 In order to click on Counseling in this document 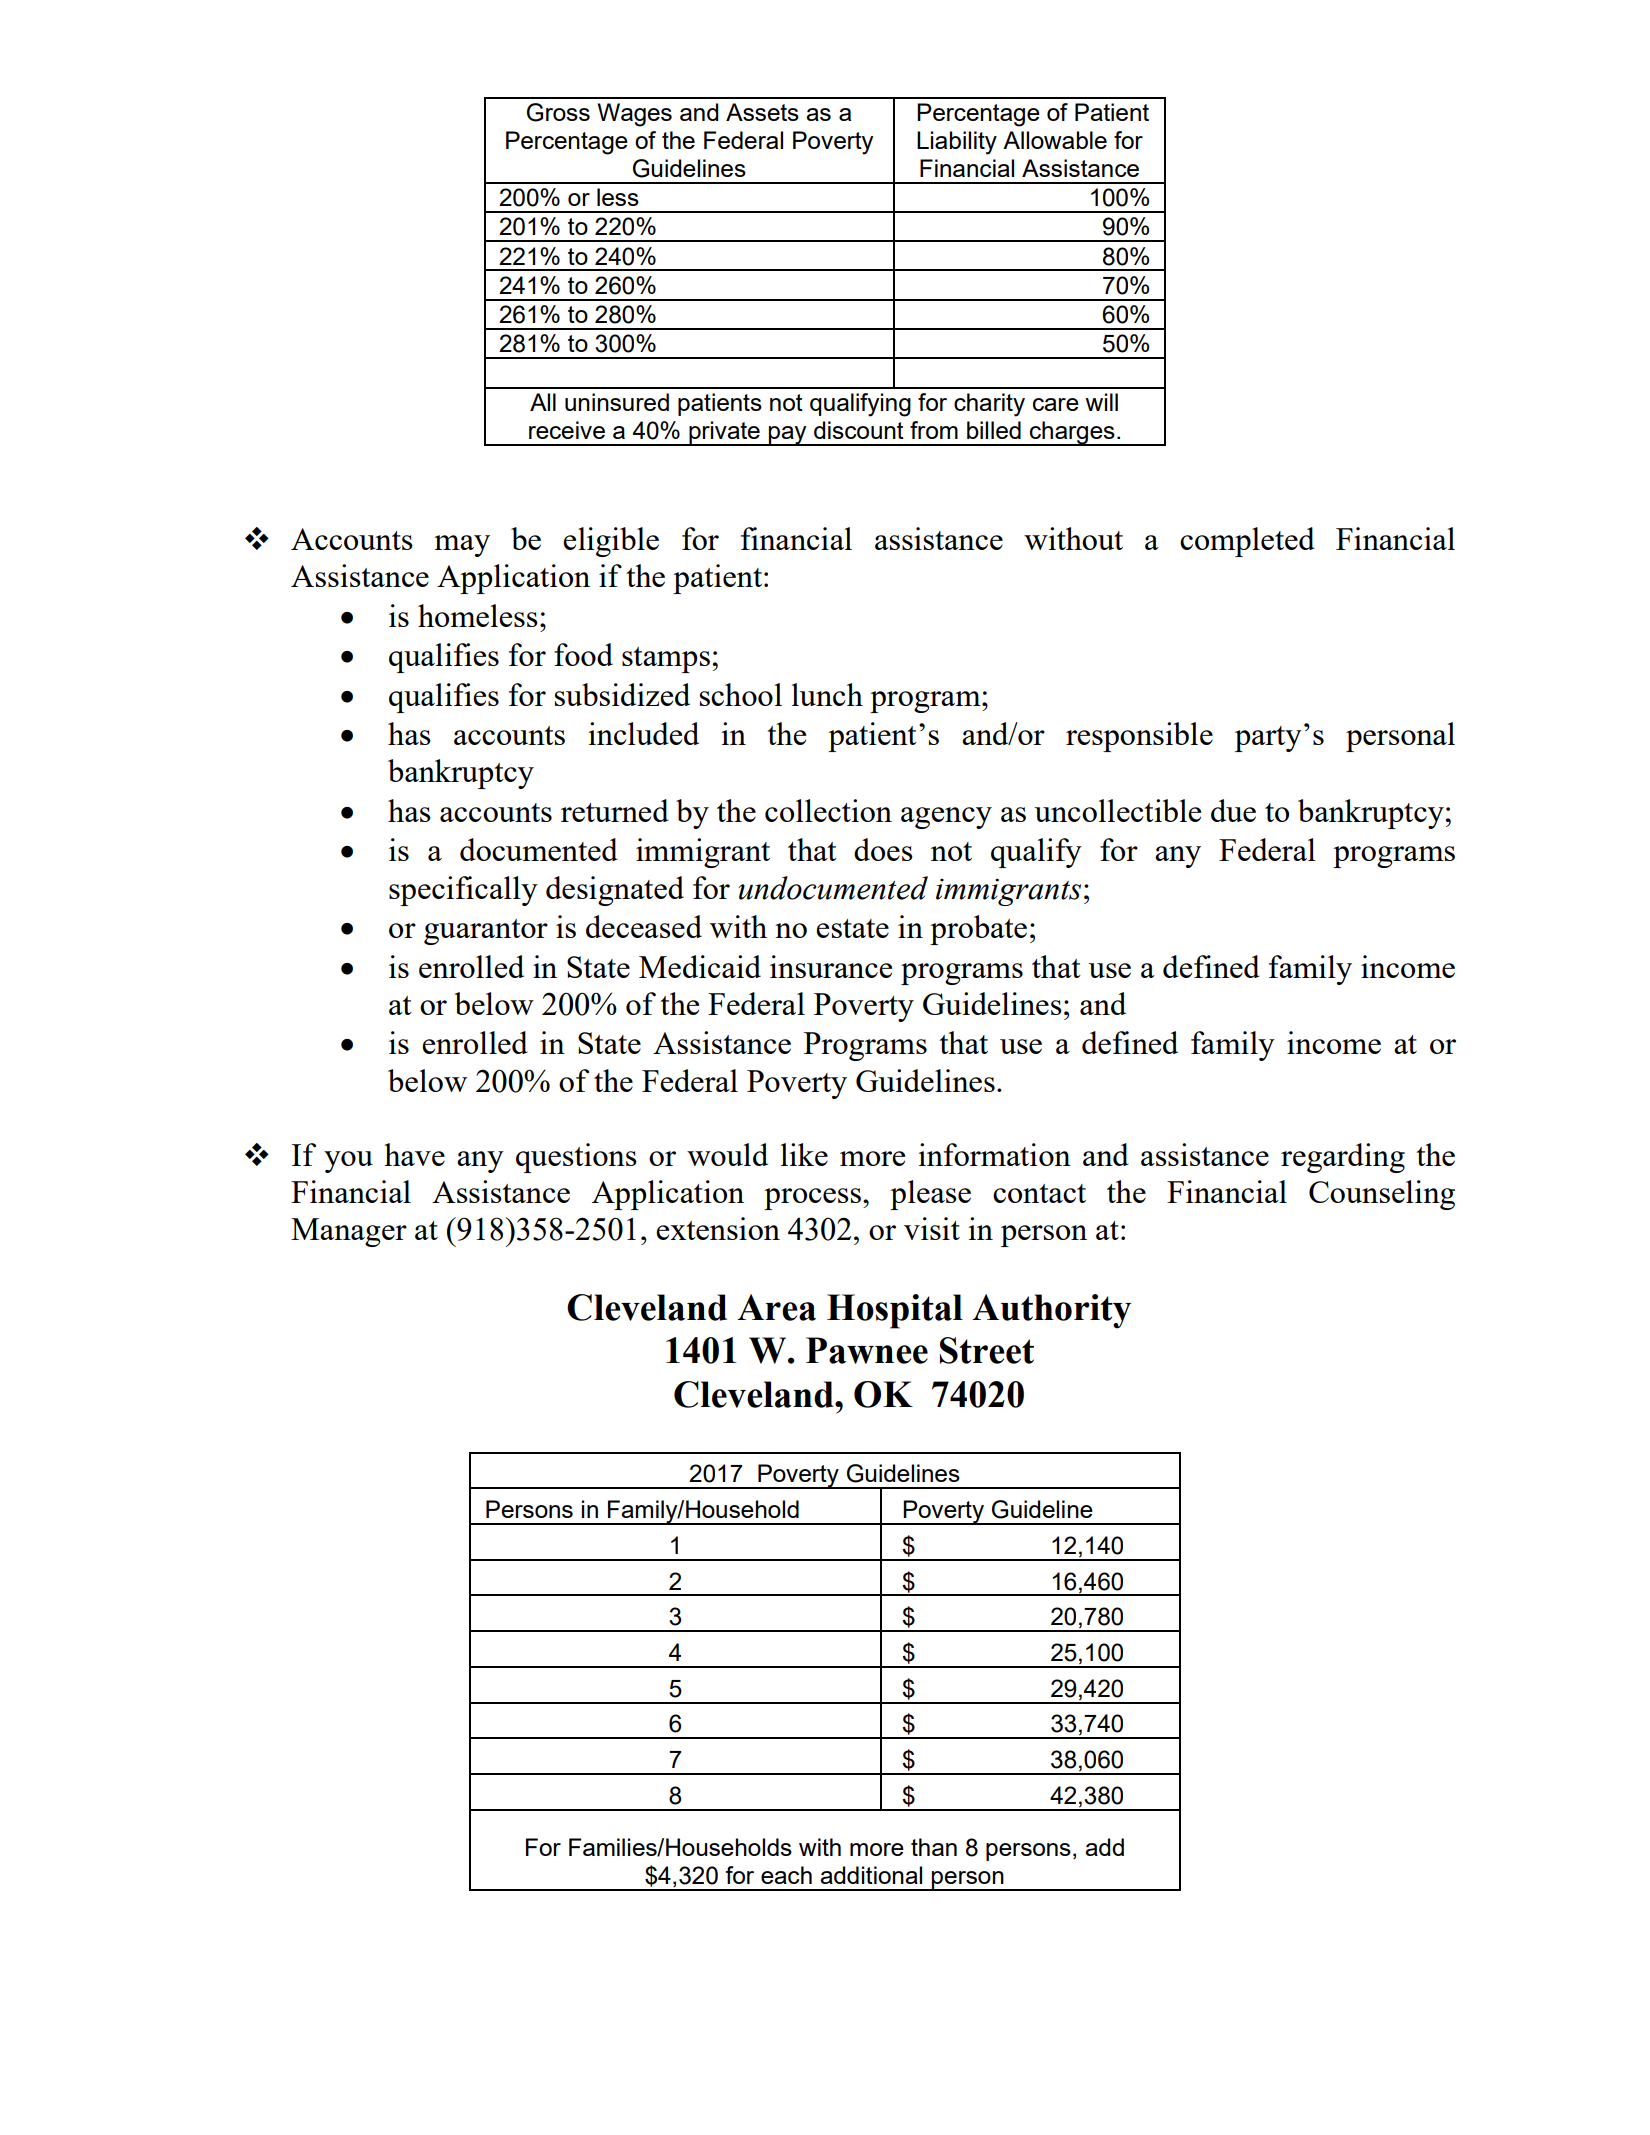, I will do `click(1382, 1195)`.
